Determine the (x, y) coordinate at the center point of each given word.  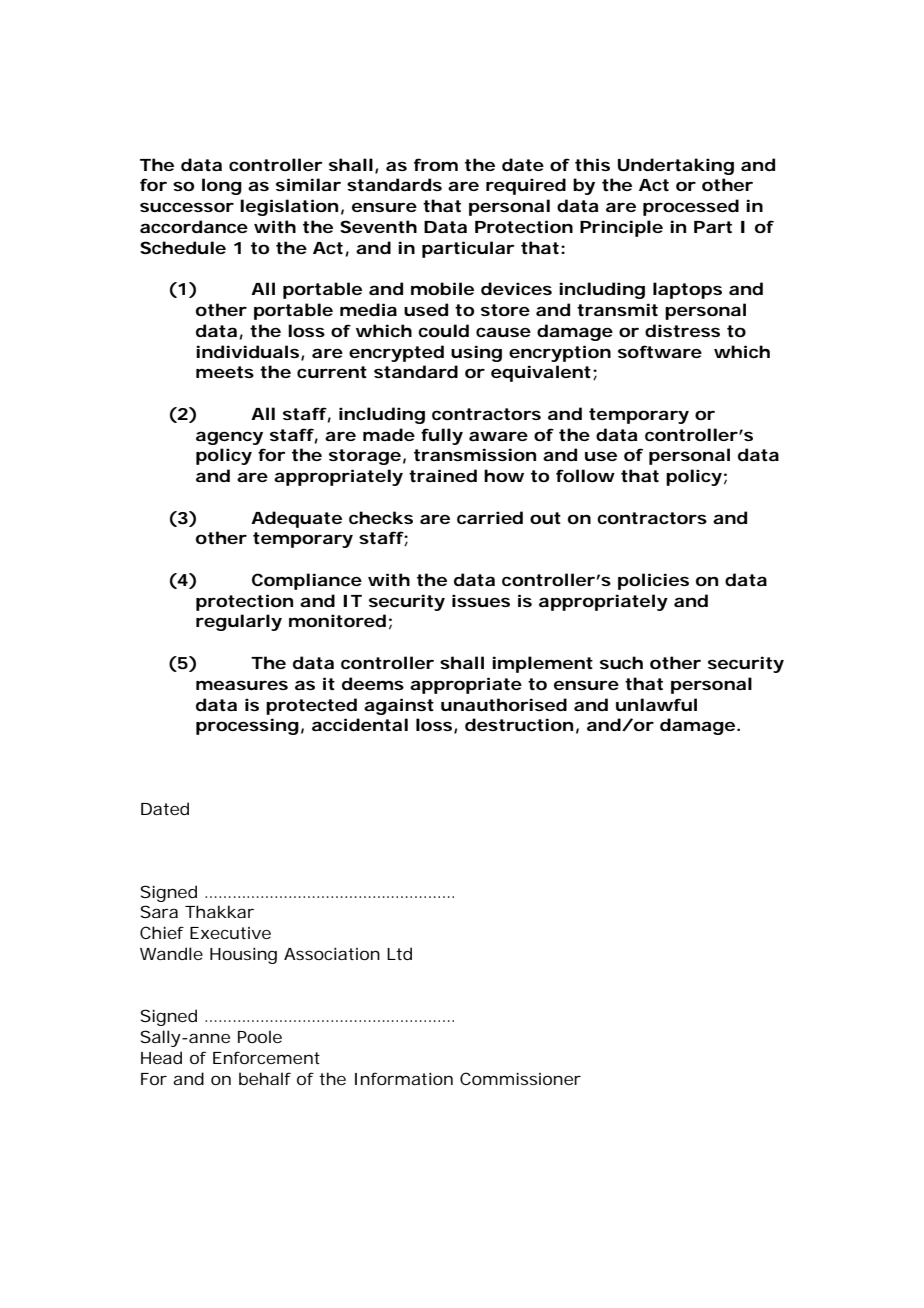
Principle (621, 228)
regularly (239, 622)
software (660, 351)
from (436, 164)
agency (229, 438)
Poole (260, 1036)
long (222, 186)
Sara (159, 911)
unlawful (656, 704)
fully (442, 436)
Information (404, 1078)
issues (481, 600)
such (621, 662)
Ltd (399, 953)
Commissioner (520, 1078)
